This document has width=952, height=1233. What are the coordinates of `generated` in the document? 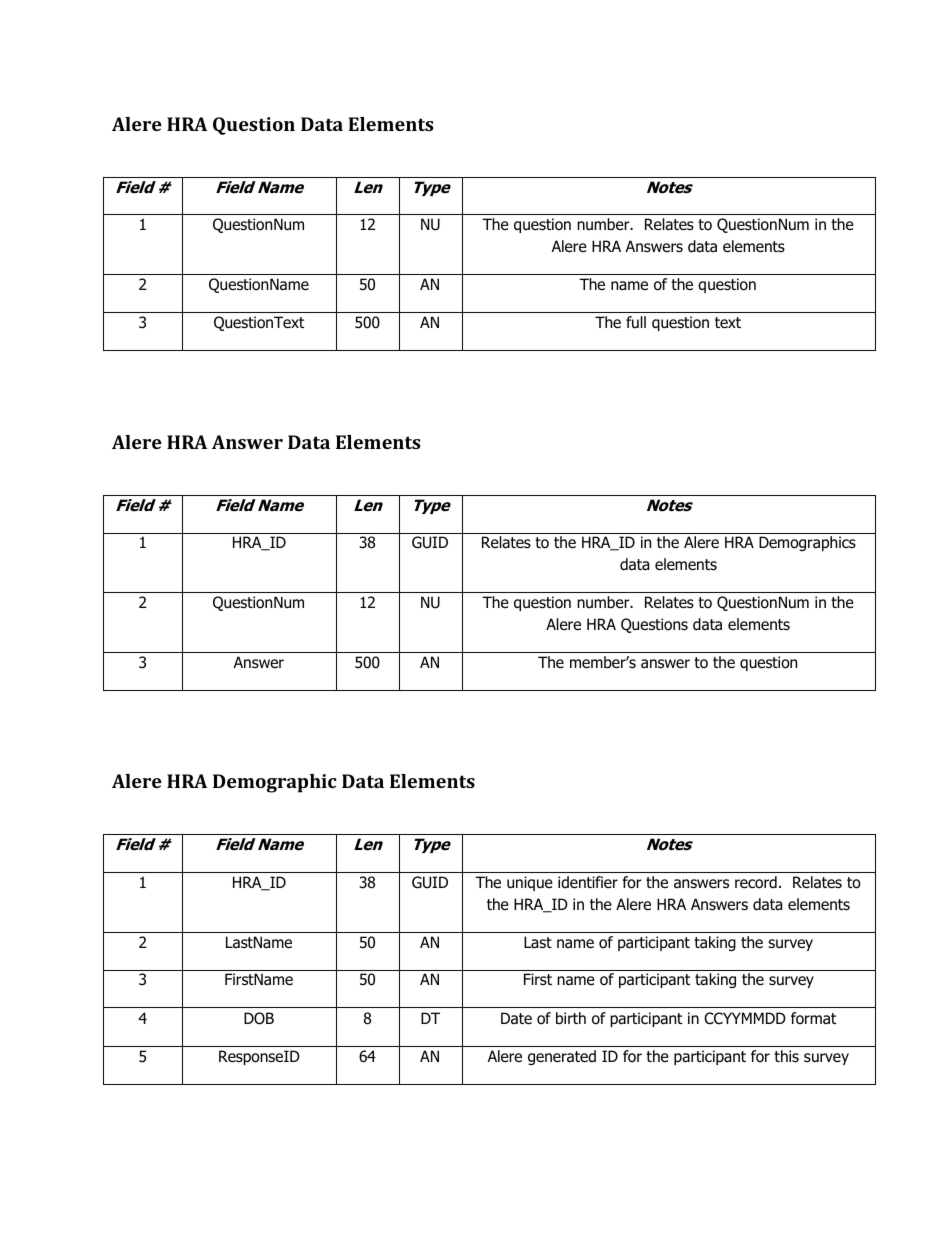 It's located at (562, 1057).
